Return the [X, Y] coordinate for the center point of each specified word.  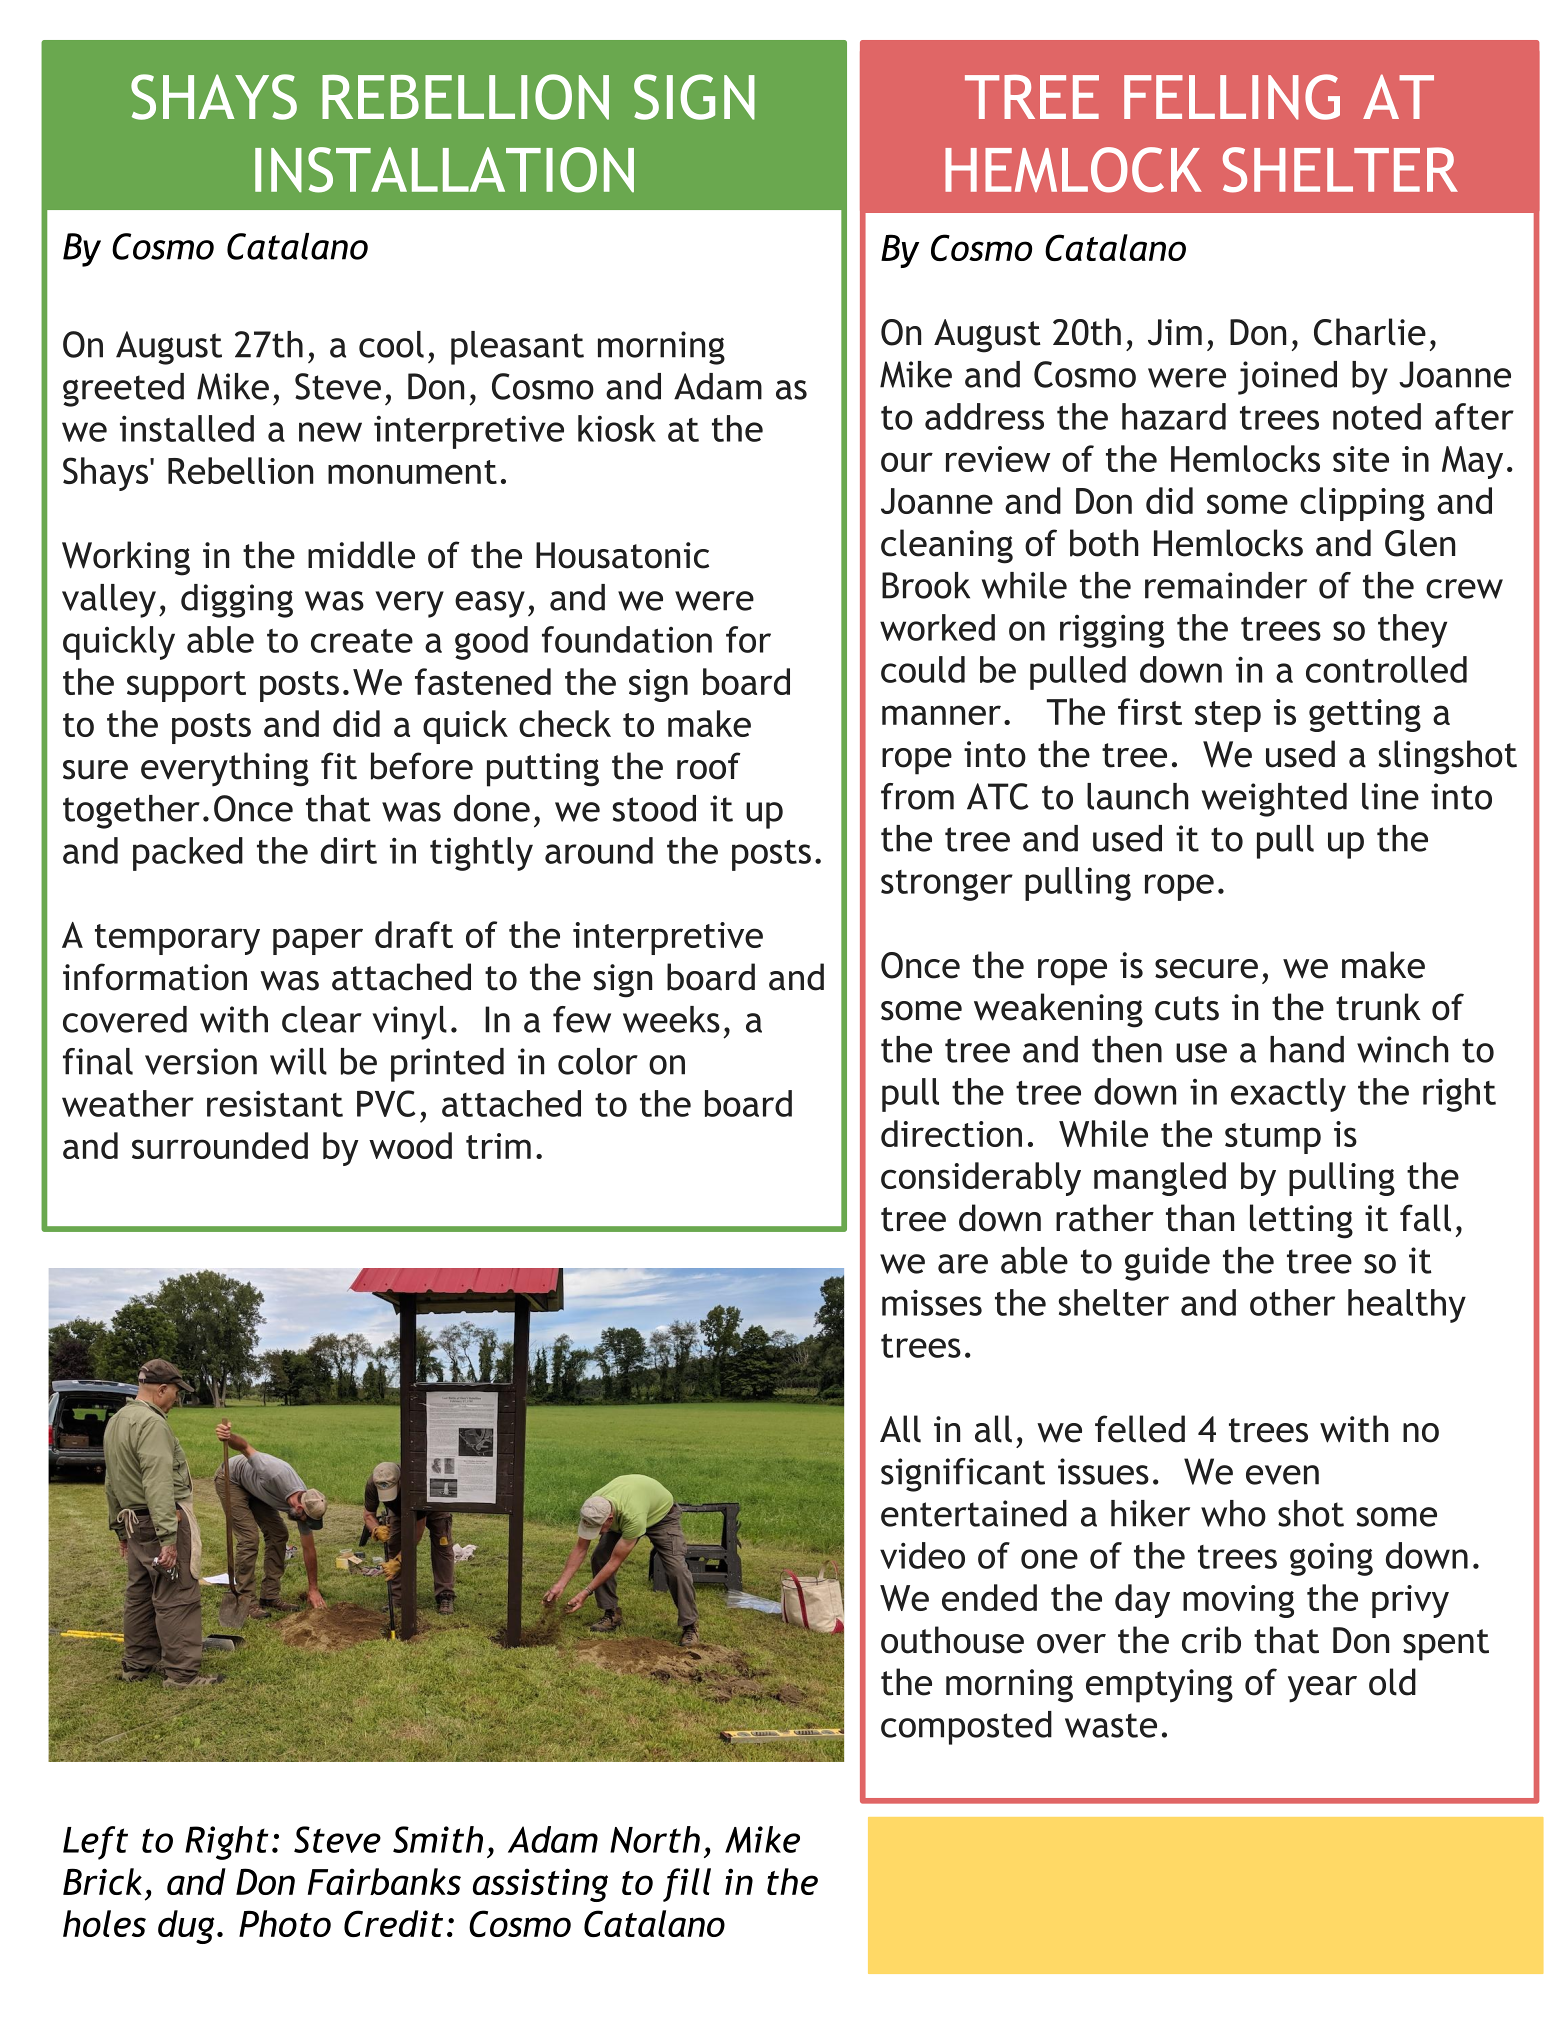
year [1322, 1689]
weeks [671, 1019]
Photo [285, 1923]
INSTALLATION [444, 170]
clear [322, 1019]
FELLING [1232, 97]
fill [687, 1885]
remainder [1226, 585]
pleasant [517, 348]
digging [237, 601]
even [1282, 1475]
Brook [926, 585]
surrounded [220, 1145]
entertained [974, 1513]
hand [1307, 1049]
